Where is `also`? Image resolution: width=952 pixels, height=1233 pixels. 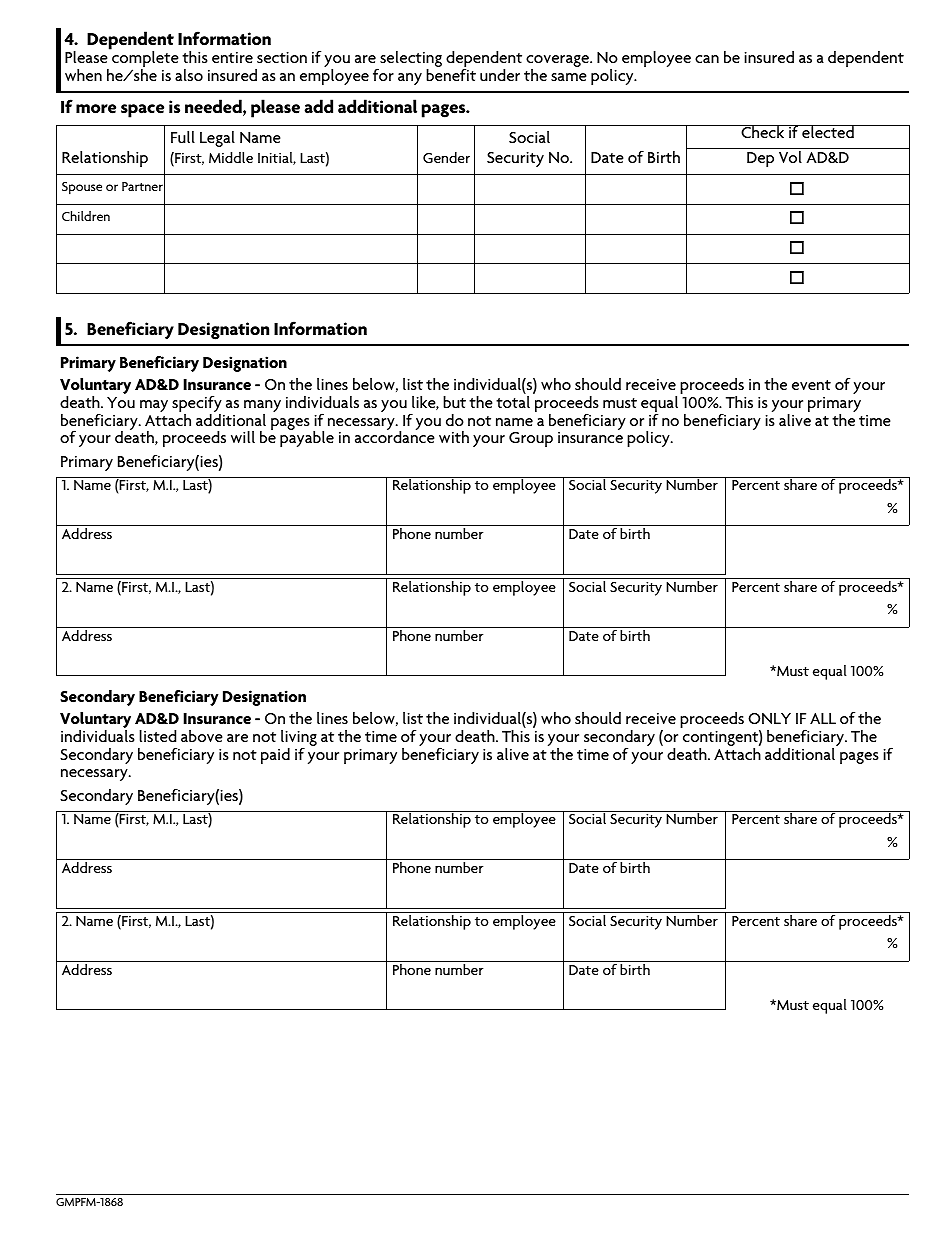 also is located at coordinates (189, 74).
